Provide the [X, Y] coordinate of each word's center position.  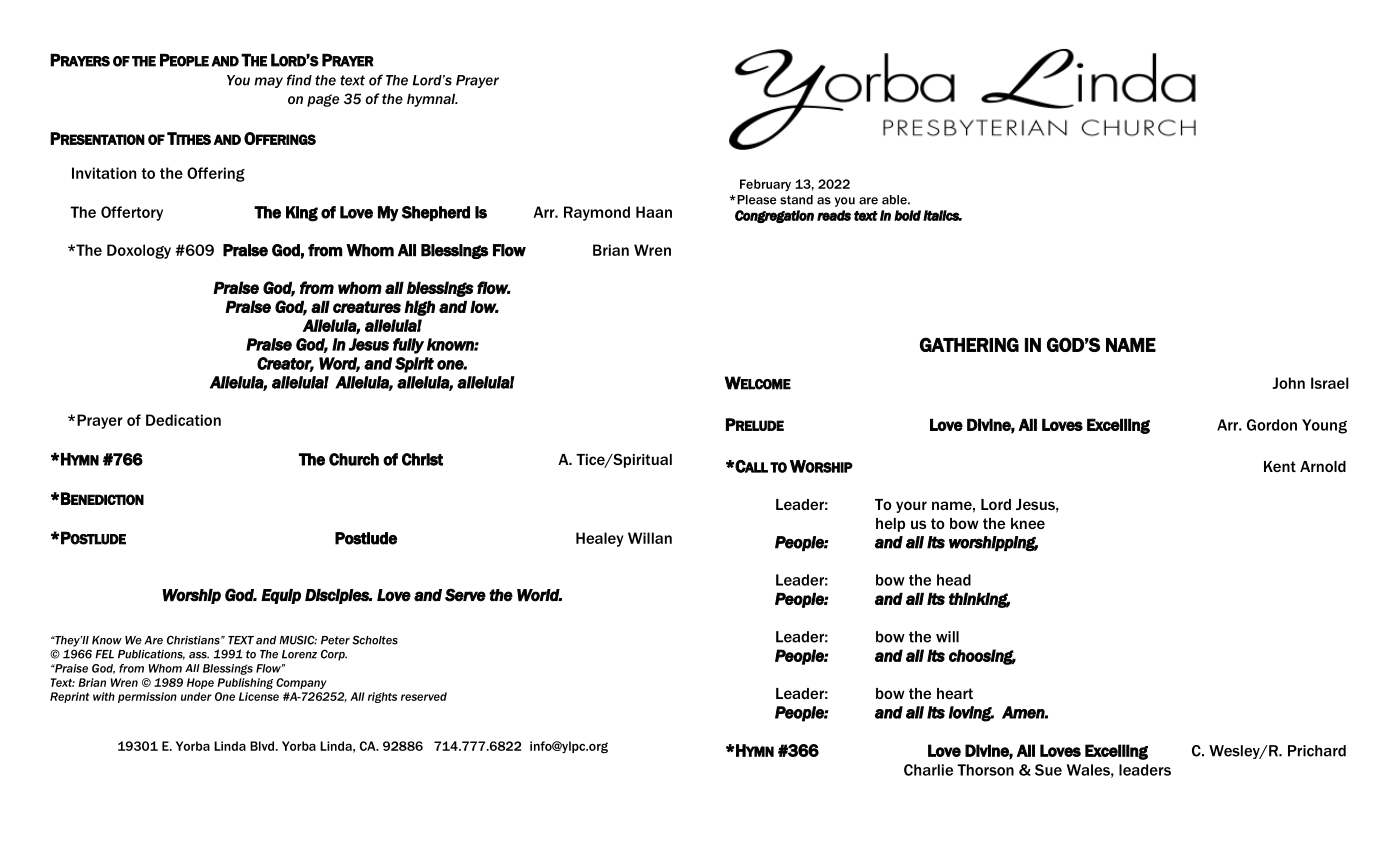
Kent [1280, 466]
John [1288, 383]
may [268, 82]
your [911, 507]
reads [834, 215]
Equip [281, 596]
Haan [654, 212]
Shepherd [436, 213]
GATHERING [969, 344]
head [954, 580]
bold [907, 215]
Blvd [263, 746]
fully [408, 346]
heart [955, 693]
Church [354, 459]
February [765, 185]
